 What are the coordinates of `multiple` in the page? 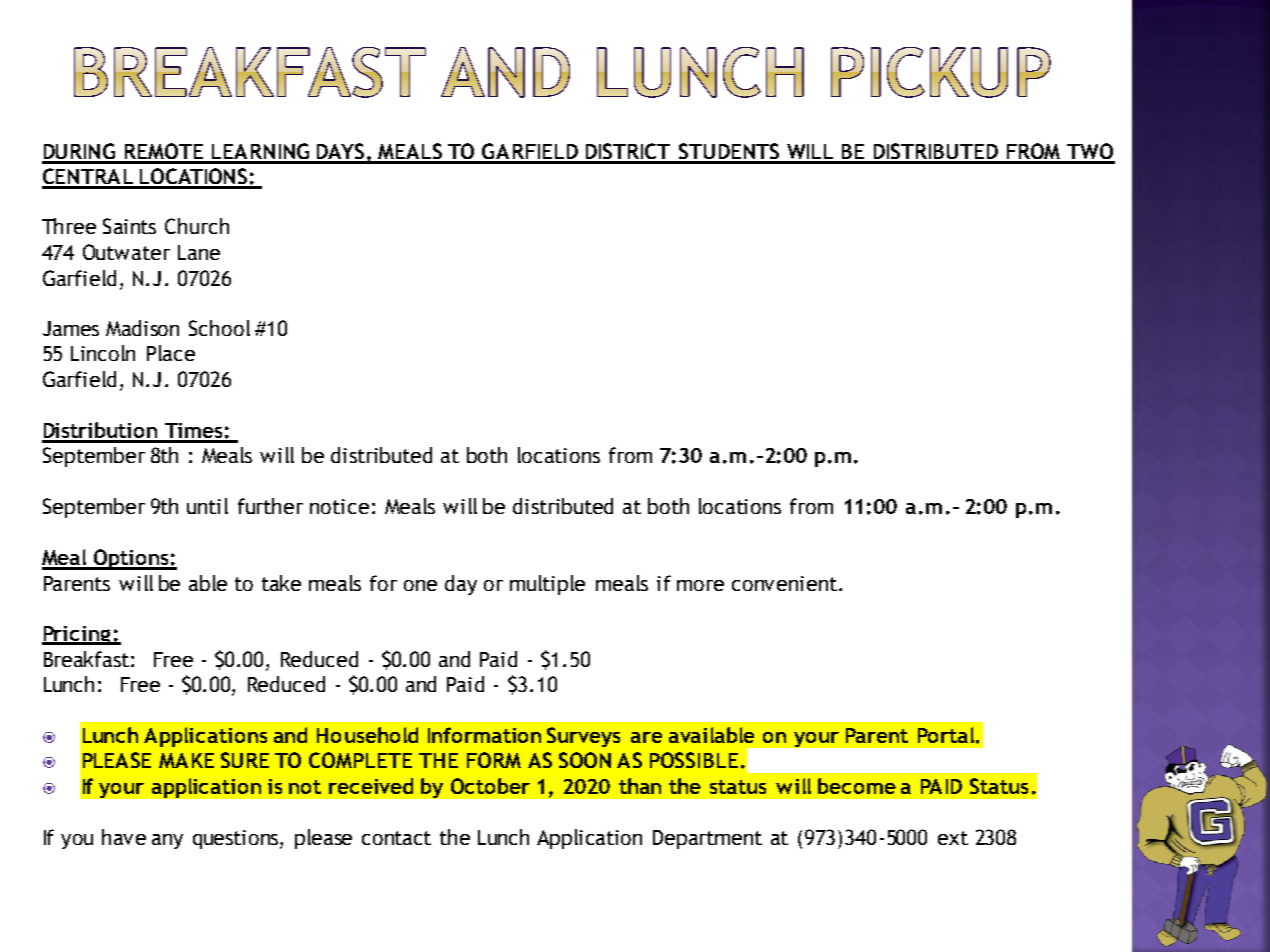 It's located at (547, 585).
